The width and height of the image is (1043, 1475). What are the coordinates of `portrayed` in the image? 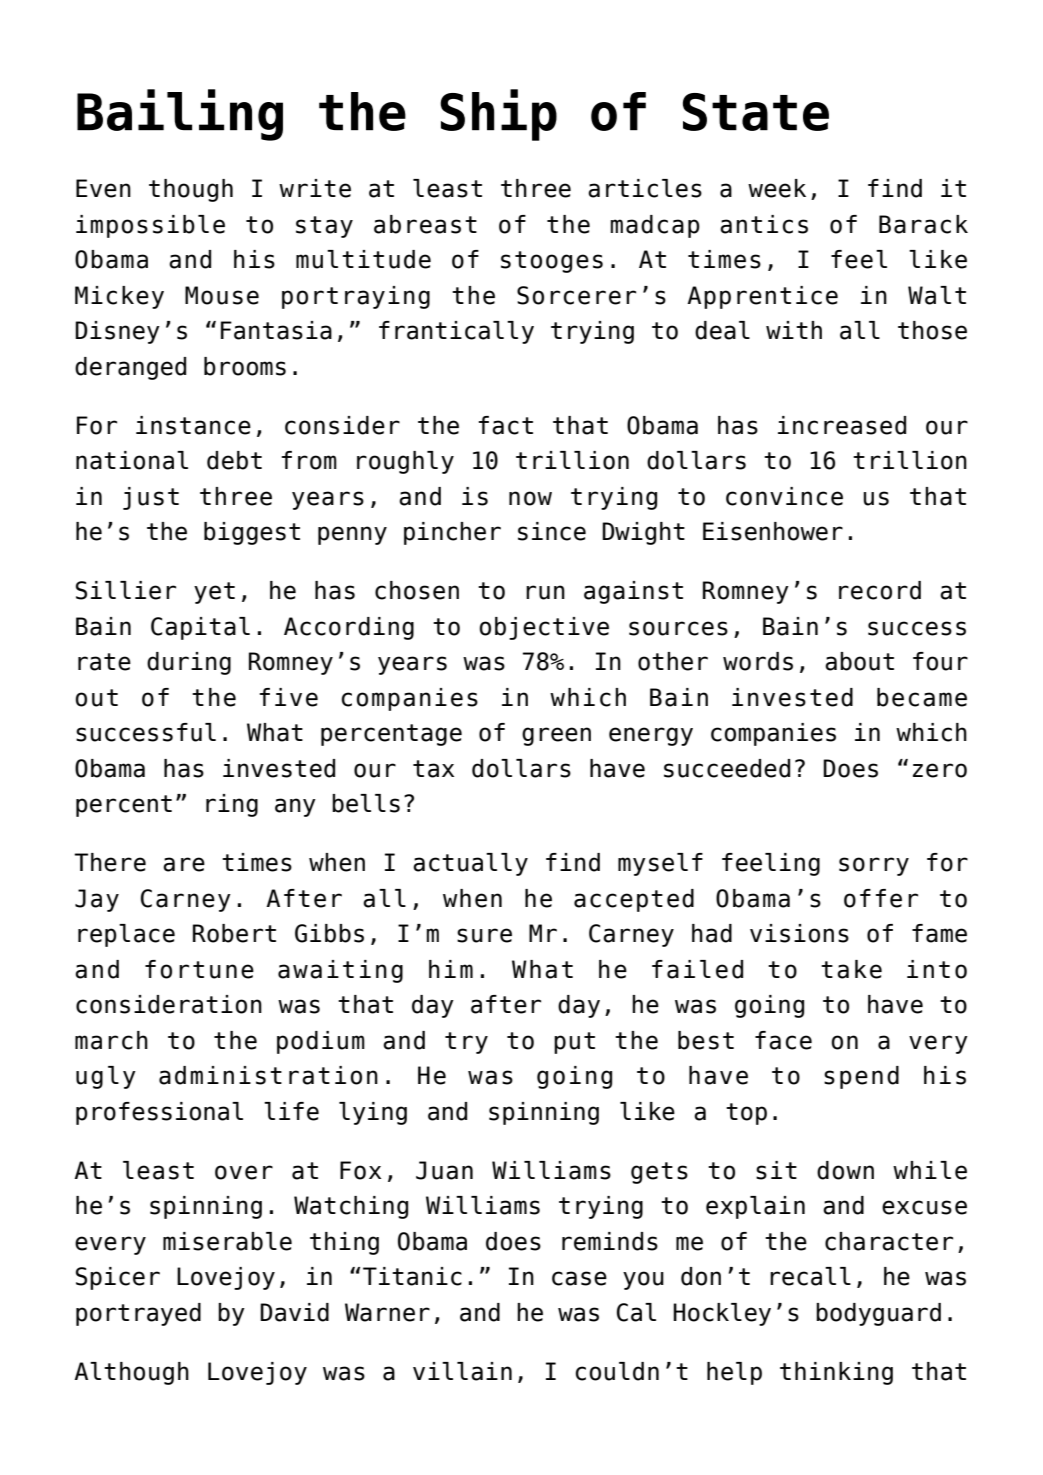 It's located at (138, 1314).
